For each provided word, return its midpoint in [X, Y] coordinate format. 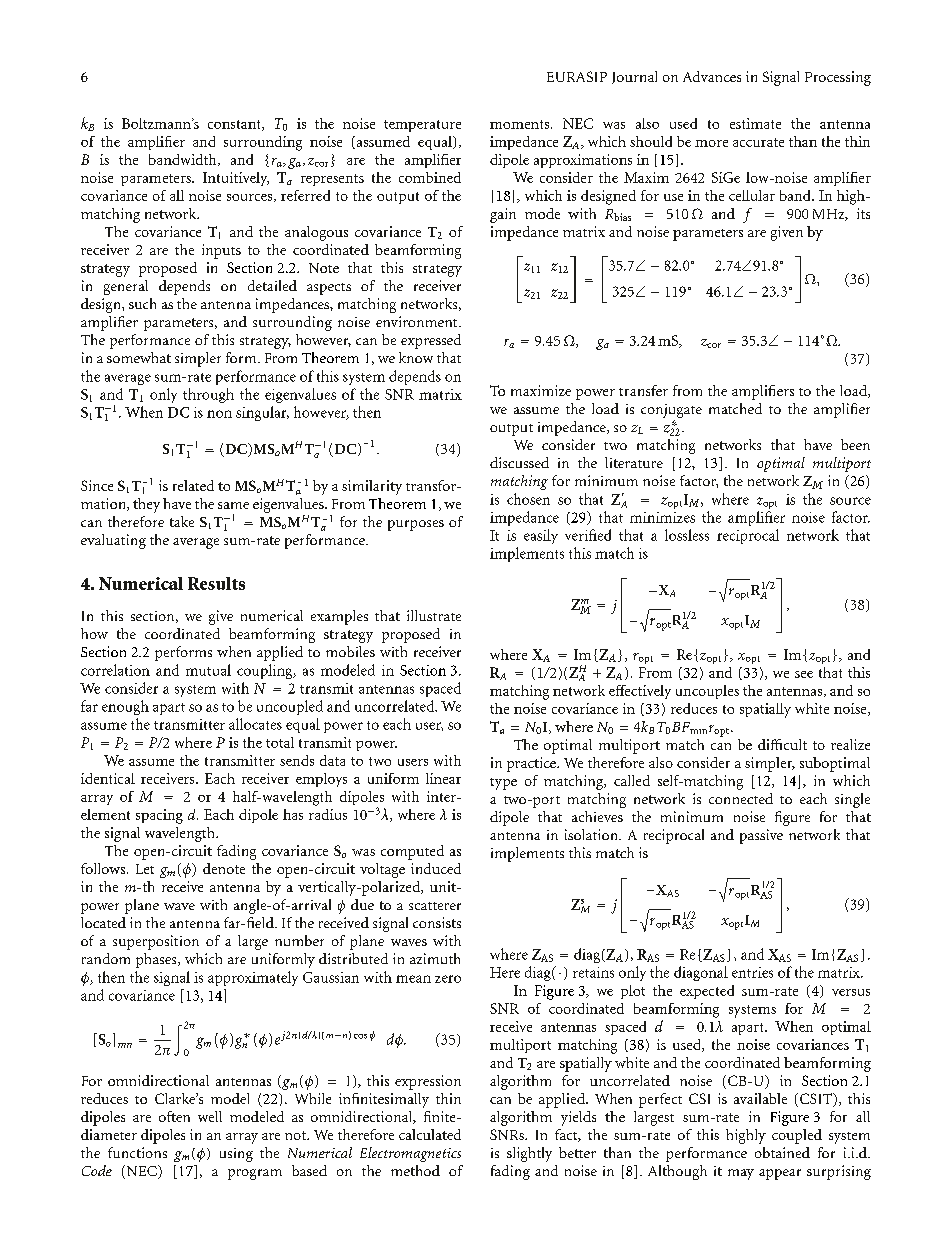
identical [108, 778]
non [219, 414]
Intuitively [236, 179]
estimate [755, 123]
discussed [519, 462]
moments [521, 124]
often [174, 1116]
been [855, 444]
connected [741, 798]
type [503, 784]
